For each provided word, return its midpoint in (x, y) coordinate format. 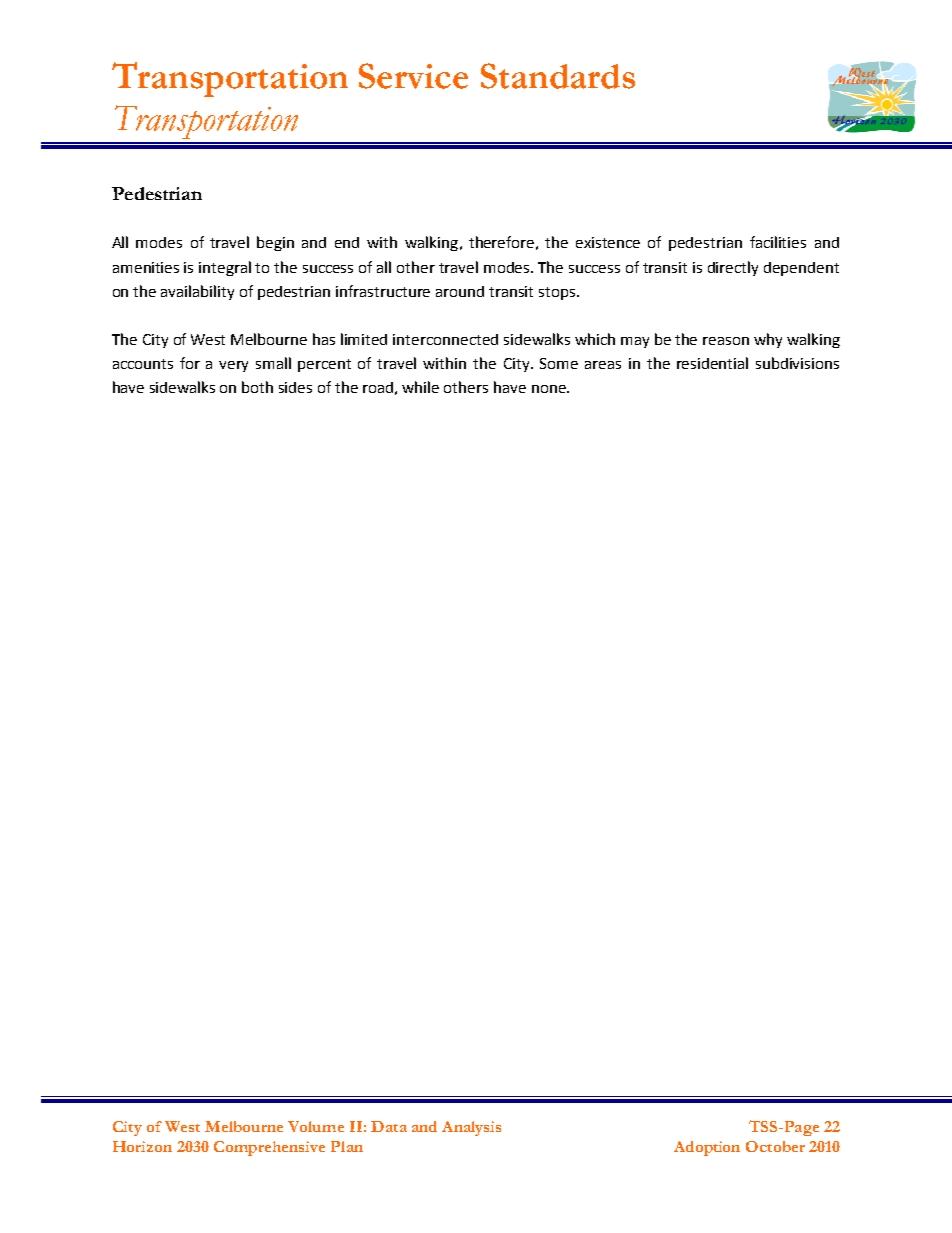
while (420, 387)
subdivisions (797, 363)
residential (712, 363)
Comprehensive (269, 1148)
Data (389, 1126)
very (233, 366)
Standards (558, 76)
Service (413, 76)
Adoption (707, 1148)
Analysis (471, 1128)
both (257, 387)
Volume (316, 1126)
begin (275, 243)
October (775, 1146)
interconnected (445, 339)
